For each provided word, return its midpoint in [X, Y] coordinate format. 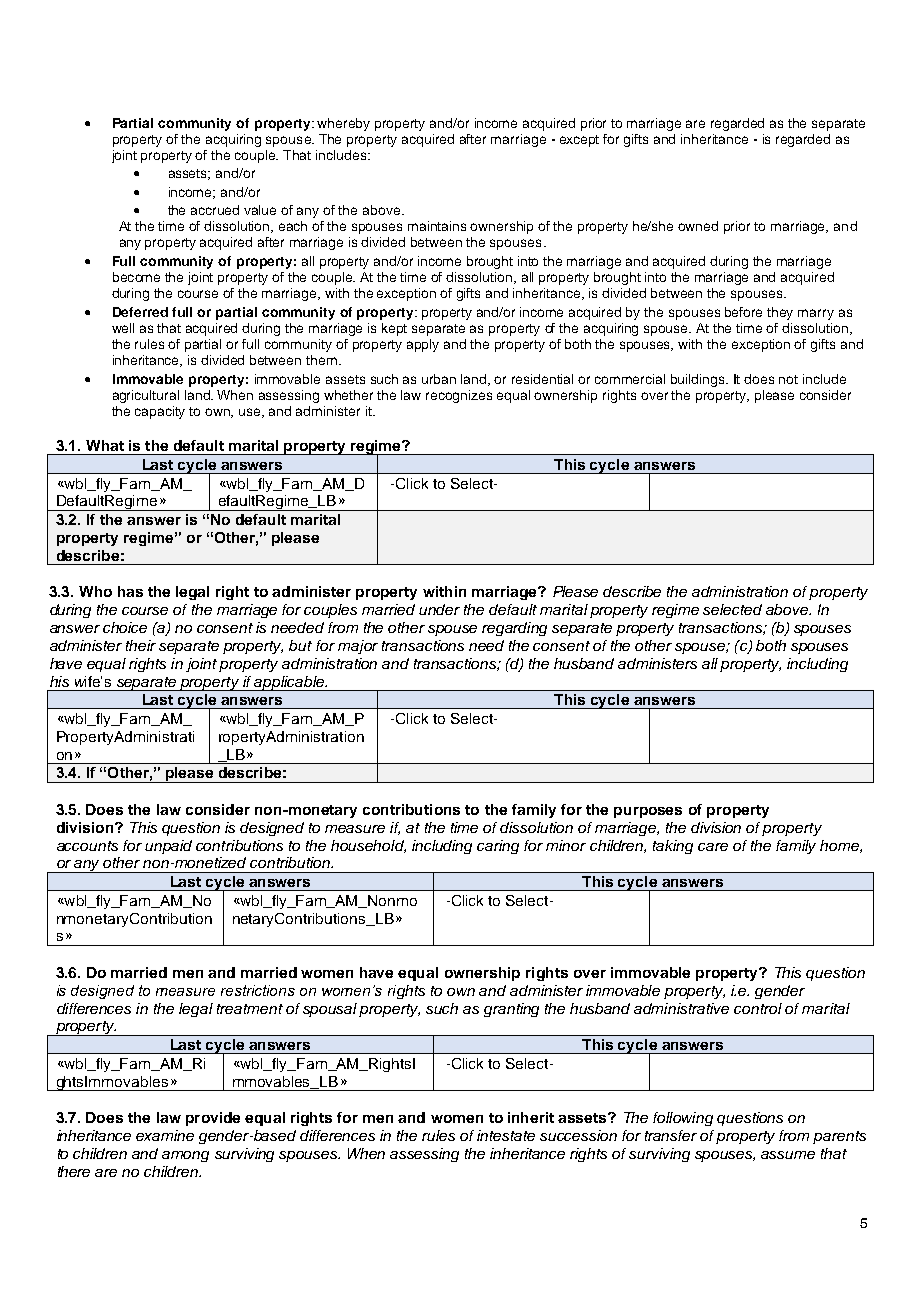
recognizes [459, 396]
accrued [215, 210]
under [439, 609]
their [141, 645]
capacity [160, 412]
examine [165, 1135]
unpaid [168, 847]
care [713, 847]
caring [498, 847]
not [788, 379]
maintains [437, 226]
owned [698, 226]
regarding [514, 629]
